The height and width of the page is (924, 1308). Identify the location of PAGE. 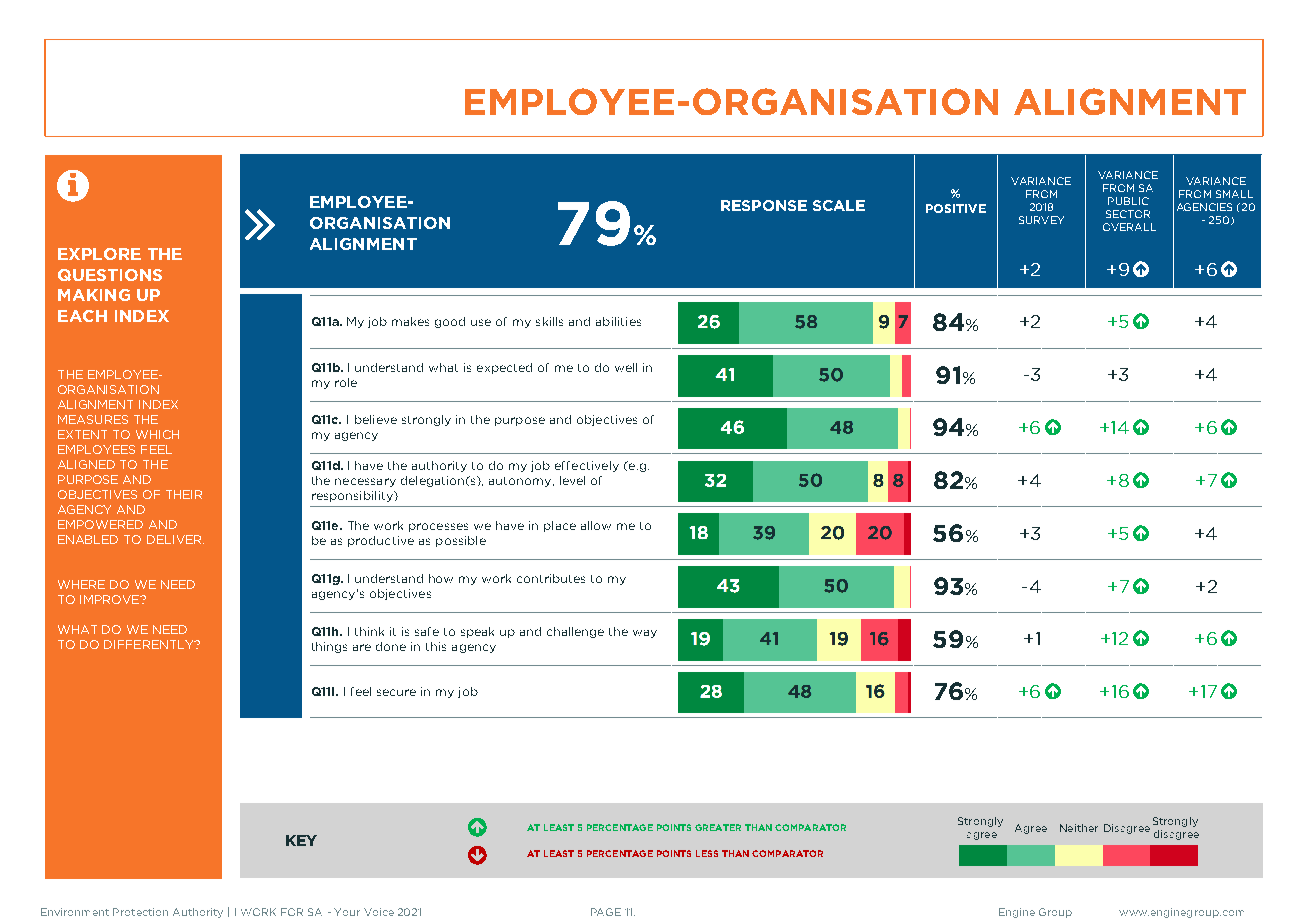
(606, 912).
